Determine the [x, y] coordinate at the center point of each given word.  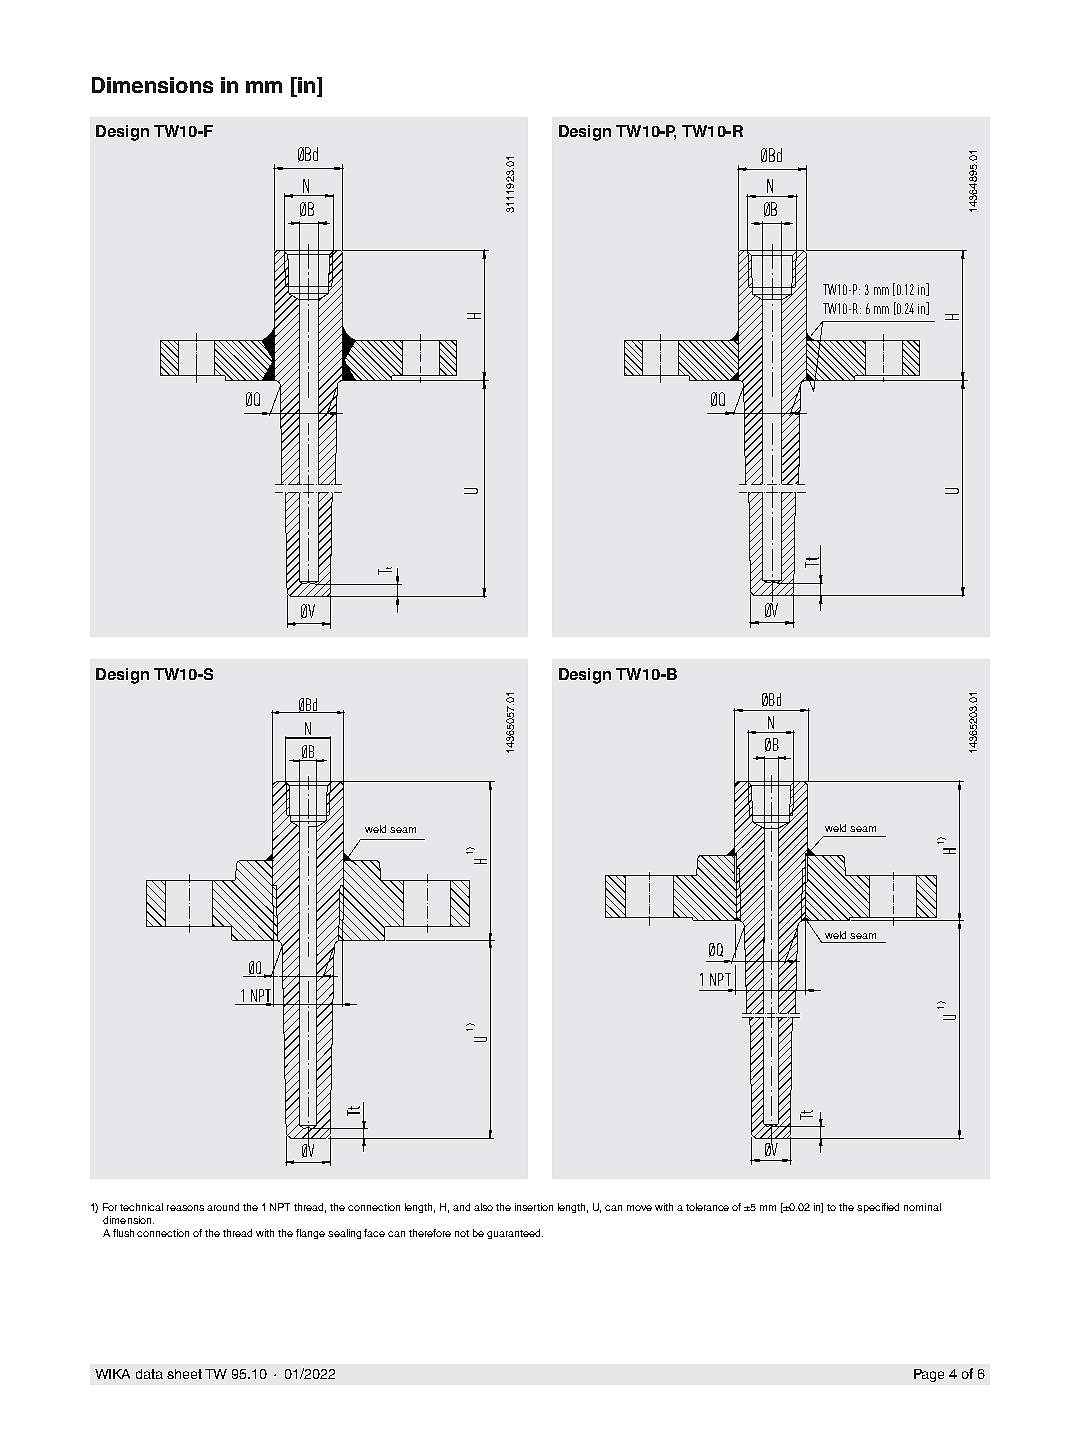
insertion [534, 1207]
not [462, 1233]
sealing [344, 1234]
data [149, 1374]
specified [878, 1208]
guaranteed [515, 1234]
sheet [184, 1374]
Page [929, 1375]
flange [310, 1234]
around [223, 1207]
